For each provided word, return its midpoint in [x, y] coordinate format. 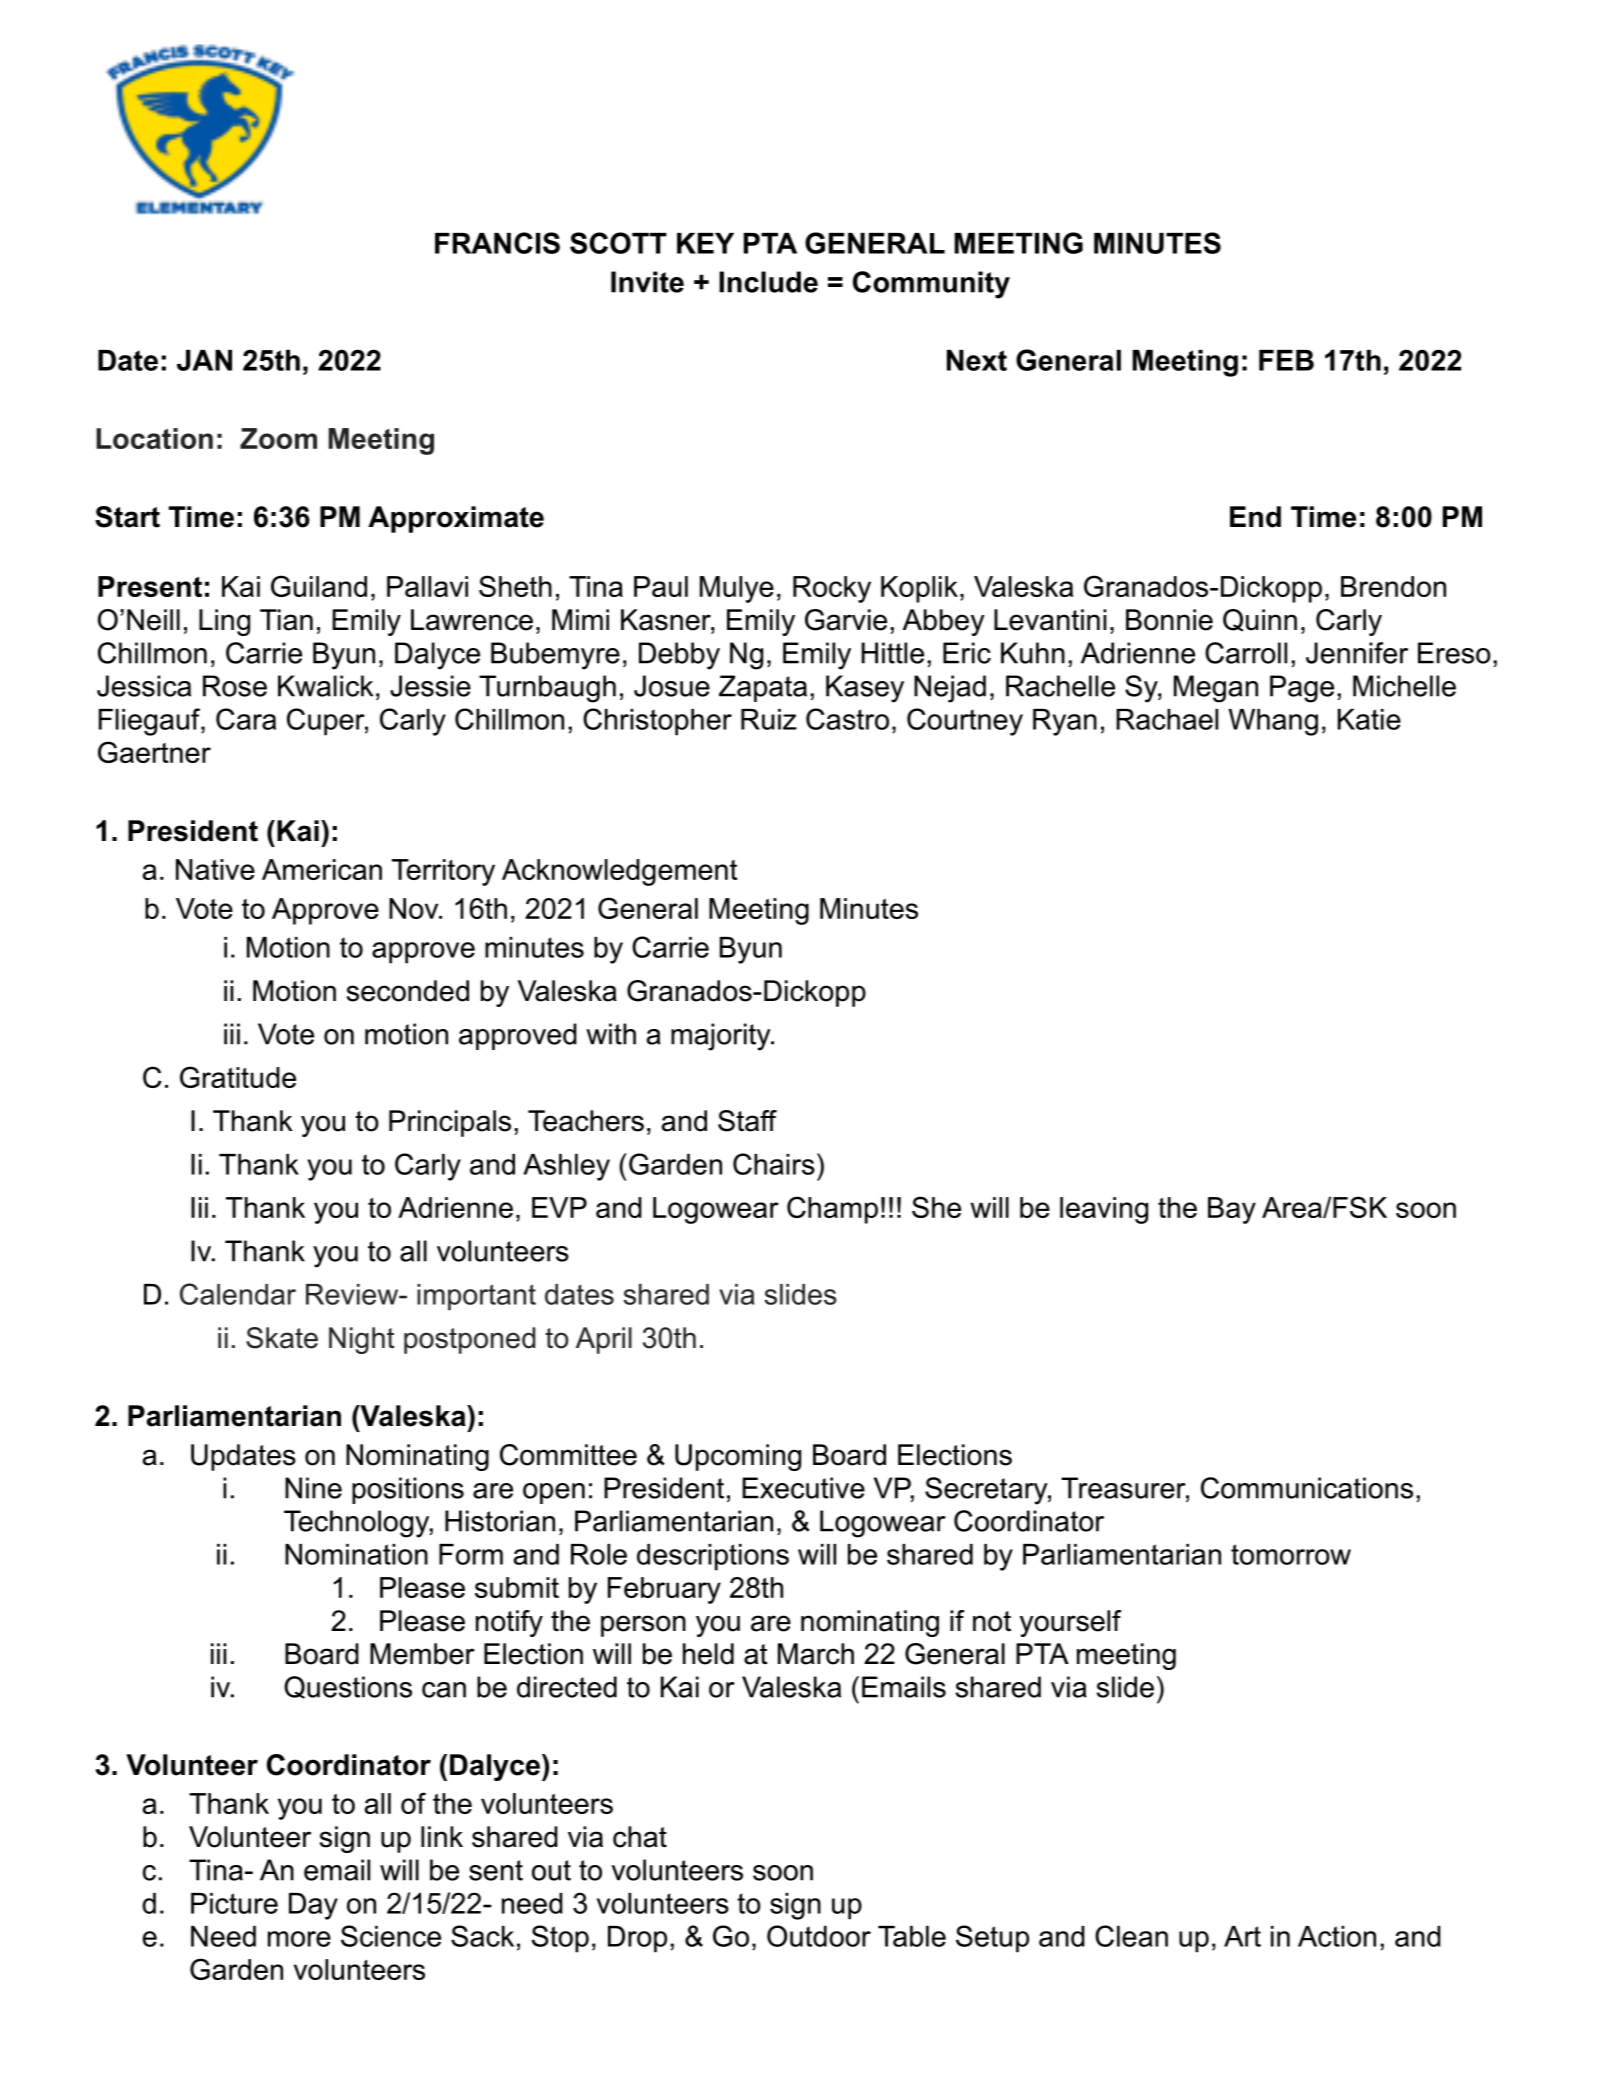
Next [977, 360]
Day [313, 1906]
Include [768, 282]
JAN [204, 360]
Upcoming [738, 1457]
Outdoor [819, 1936]
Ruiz [769, 719]
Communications [1307, 1488]
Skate [282, 1338]
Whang [1273, 722]
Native [215, 869]
